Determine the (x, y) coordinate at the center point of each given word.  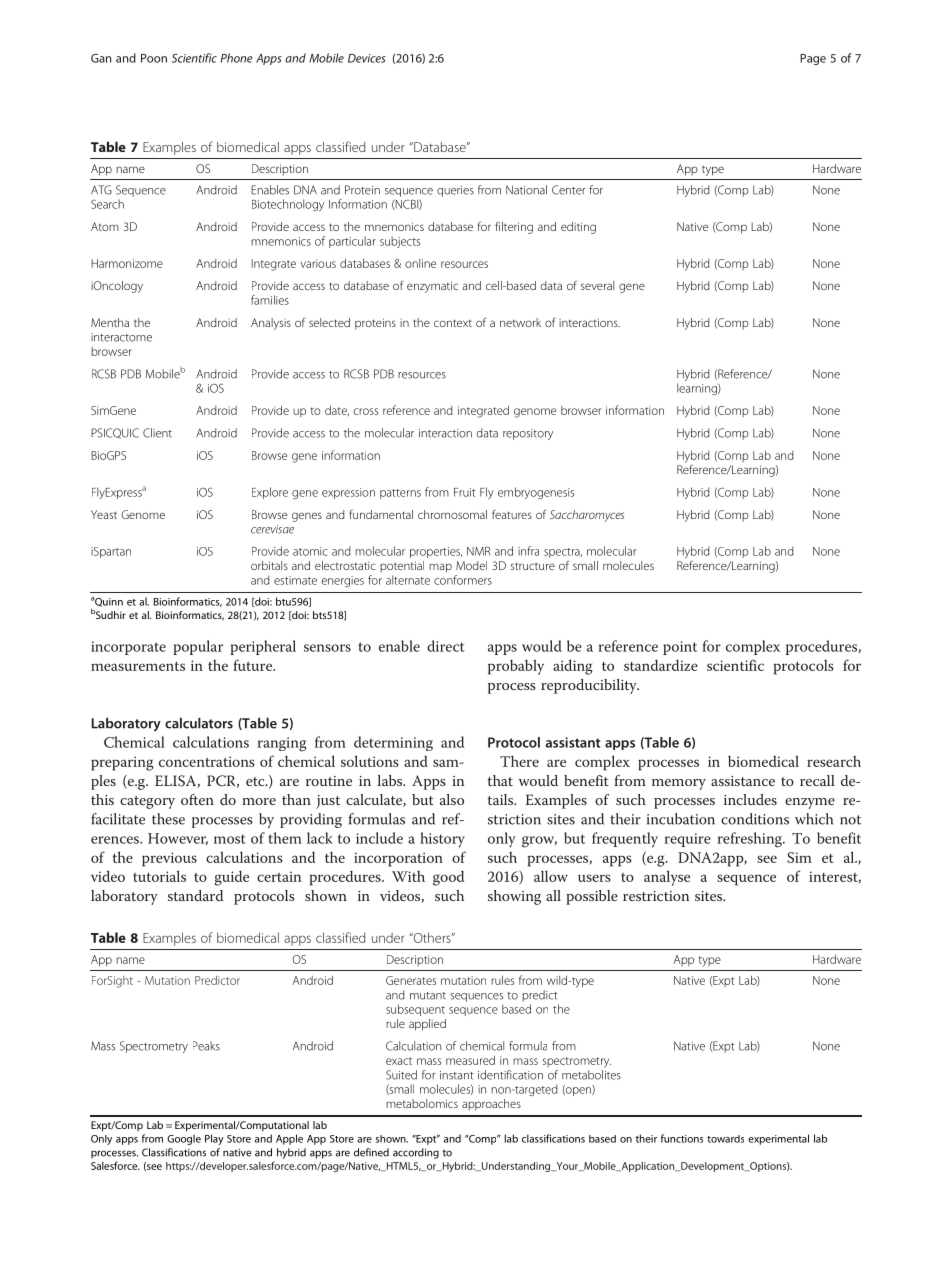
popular (198, 647)
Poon (154, 58)
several (597, 285)
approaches (491, 1105)
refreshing (751, 840)
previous (169, 859)
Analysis (271, 324)
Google (184, 1139)
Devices (367, 58)
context (453, 323)
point (680, 648)
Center (569, 190)
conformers (463, 580)
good (448, 878)
